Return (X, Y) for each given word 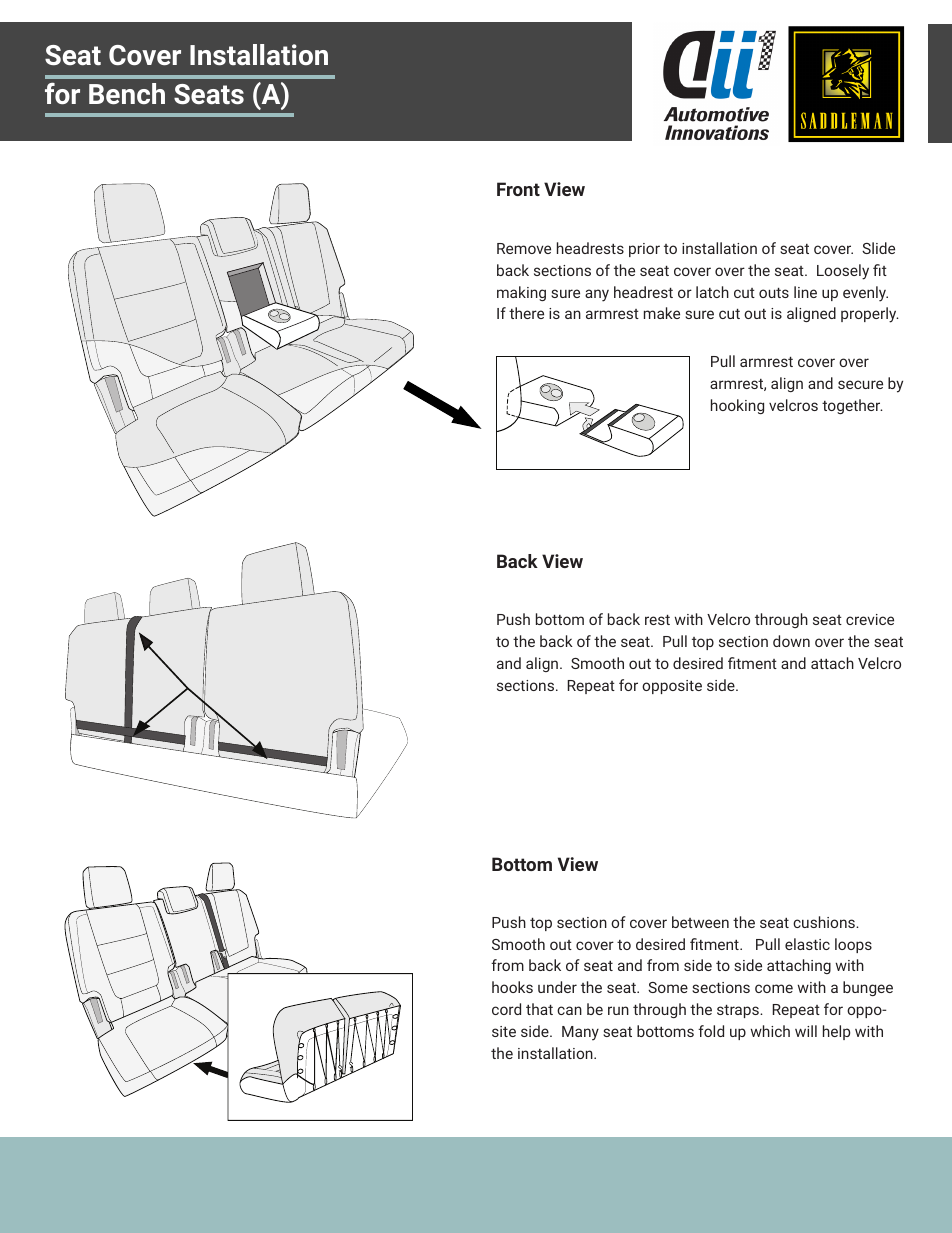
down (791, 641)
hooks (512, 987)
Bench (127, 93)
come (774, 988)
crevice (870, 619)
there (526, 313)
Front (518, 189)
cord (506, 1009)
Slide (878, 248)
